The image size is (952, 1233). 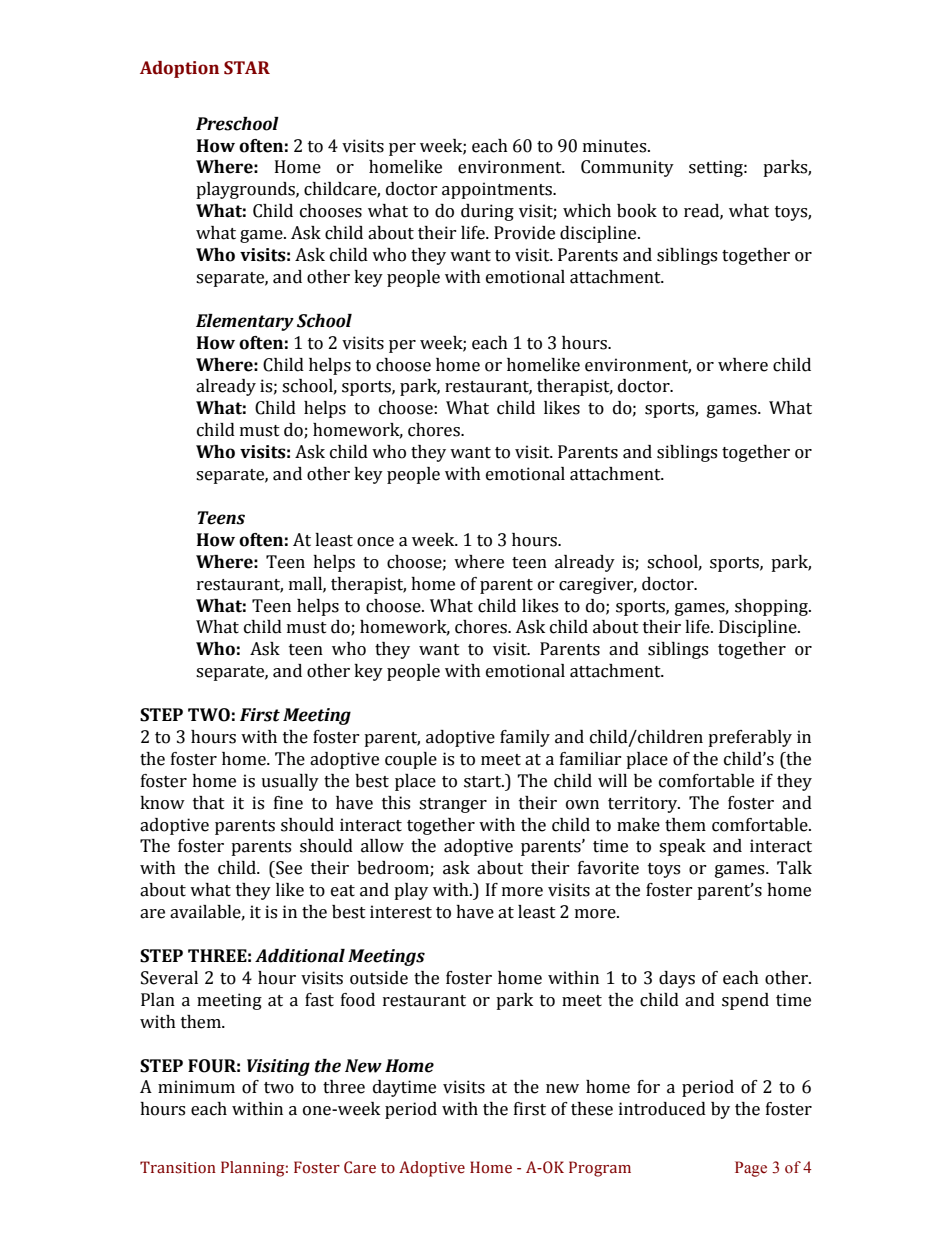 What do you see at coordinates (179, 69) in the image?
I see `Adoption` at bounding box center [179, 69].
